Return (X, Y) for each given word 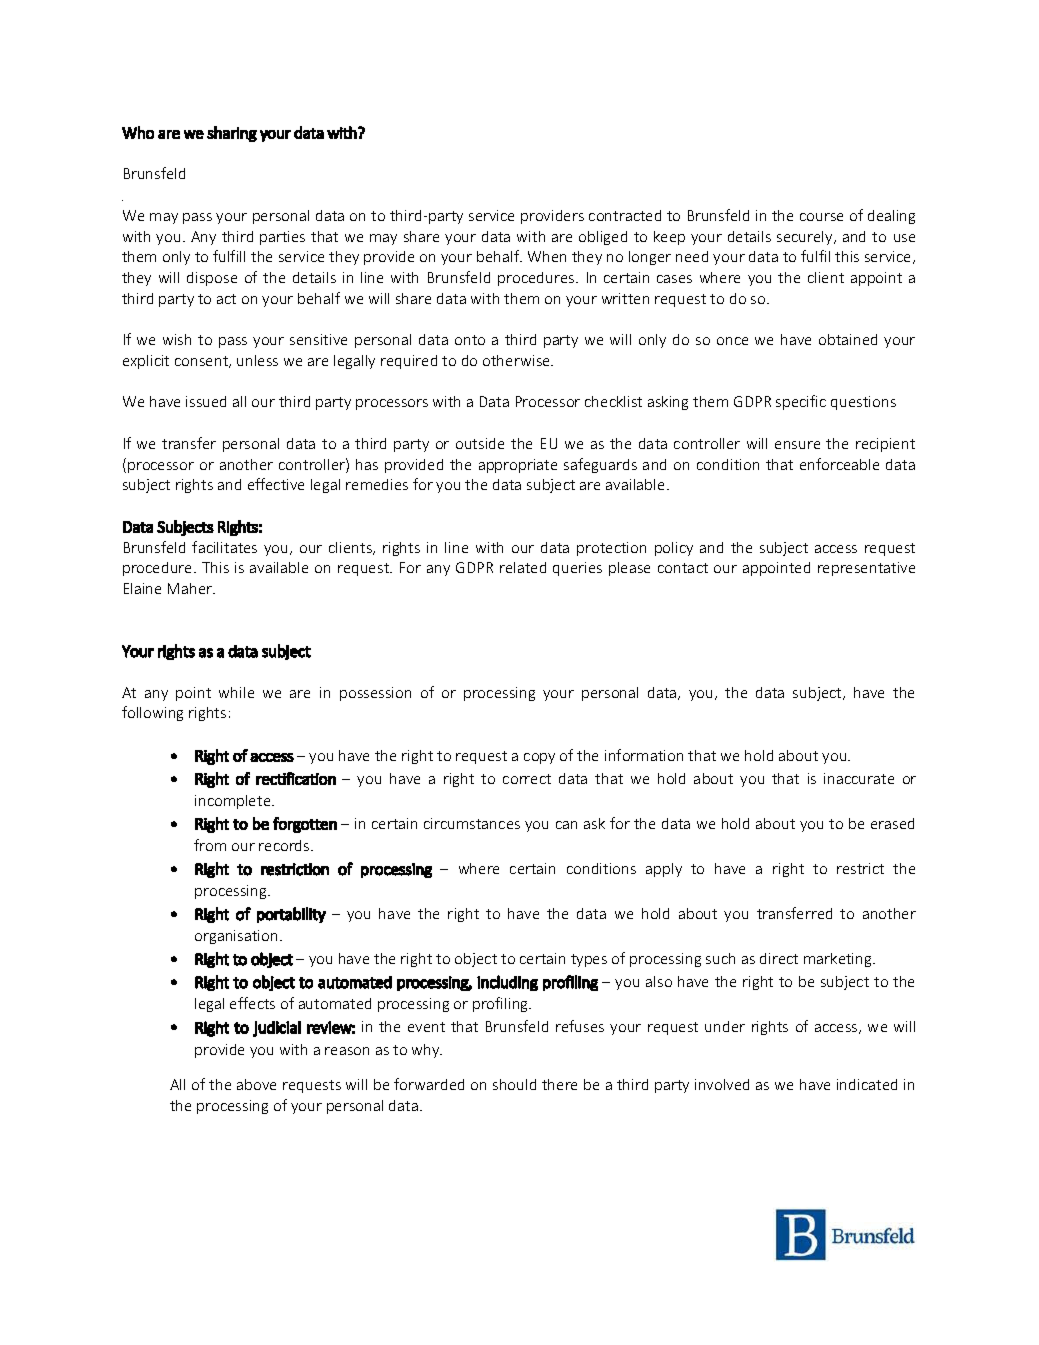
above (256, 1084)
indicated (867, 1084)
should (514, 1084)
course (821, 217)
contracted (625, 215)
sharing (232, 134)
